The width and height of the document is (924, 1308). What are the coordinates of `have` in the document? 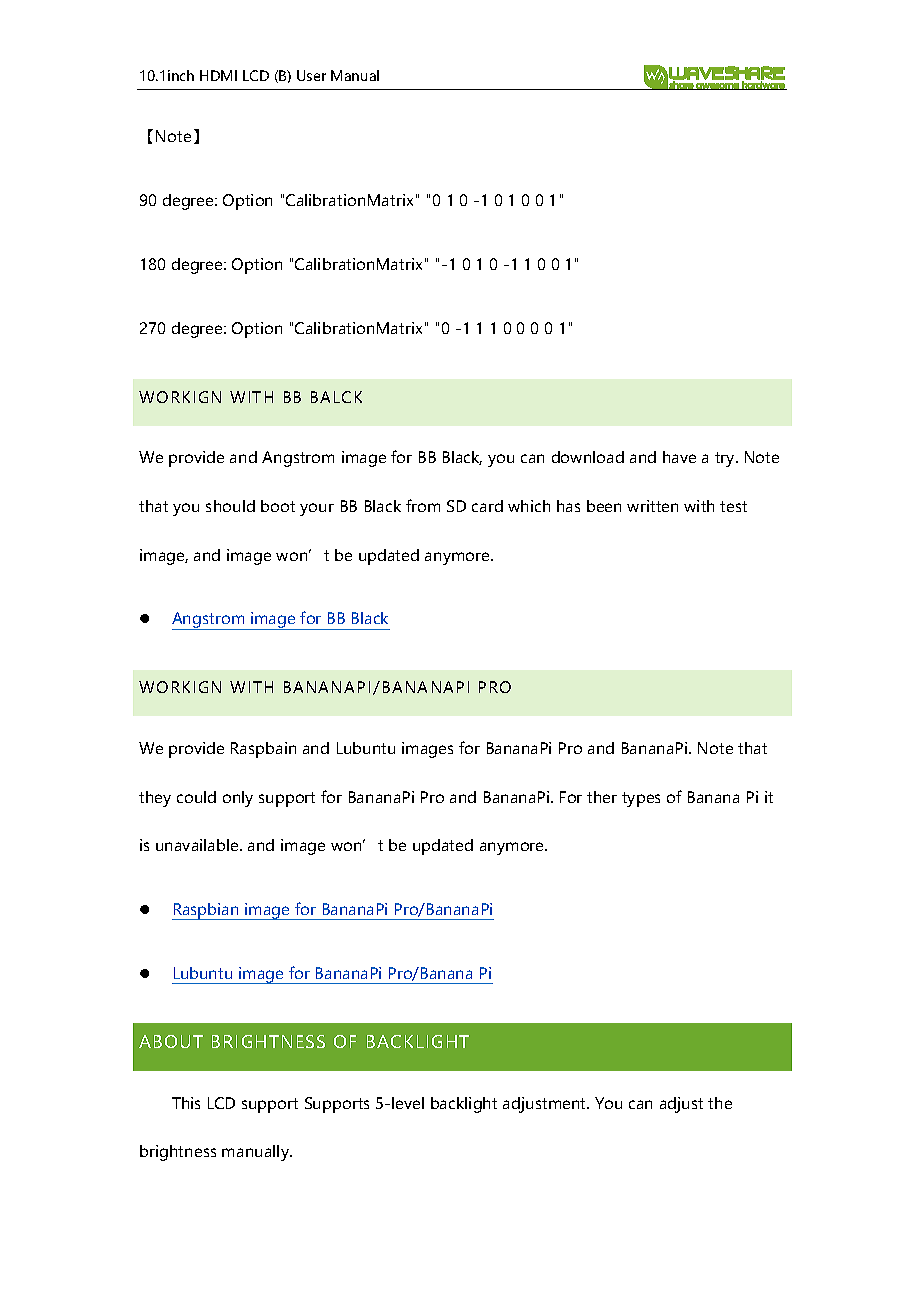 It's located at (679, 457).
